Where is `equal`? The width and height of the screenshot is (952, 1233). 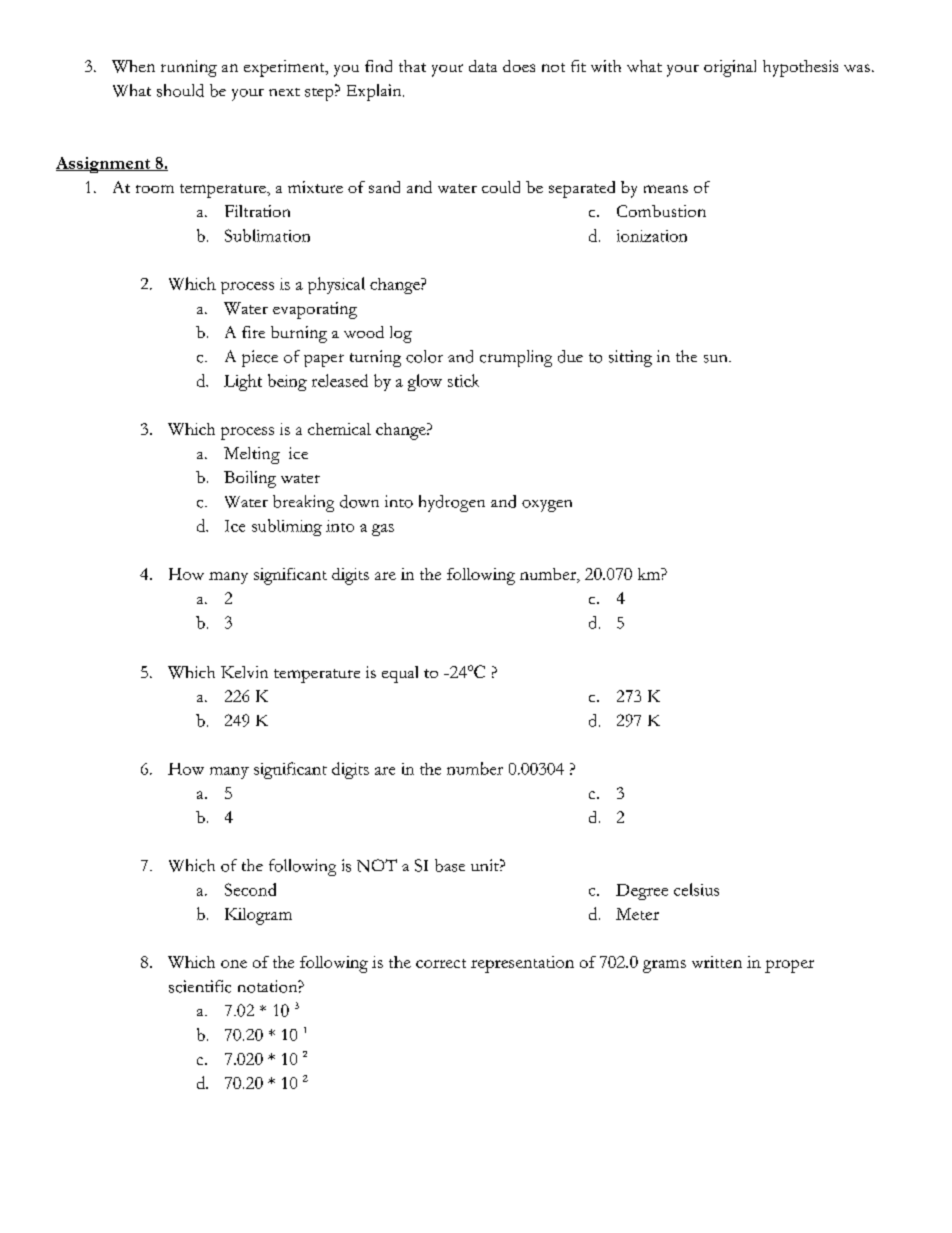
equal is located at coordinates (400, 674).
